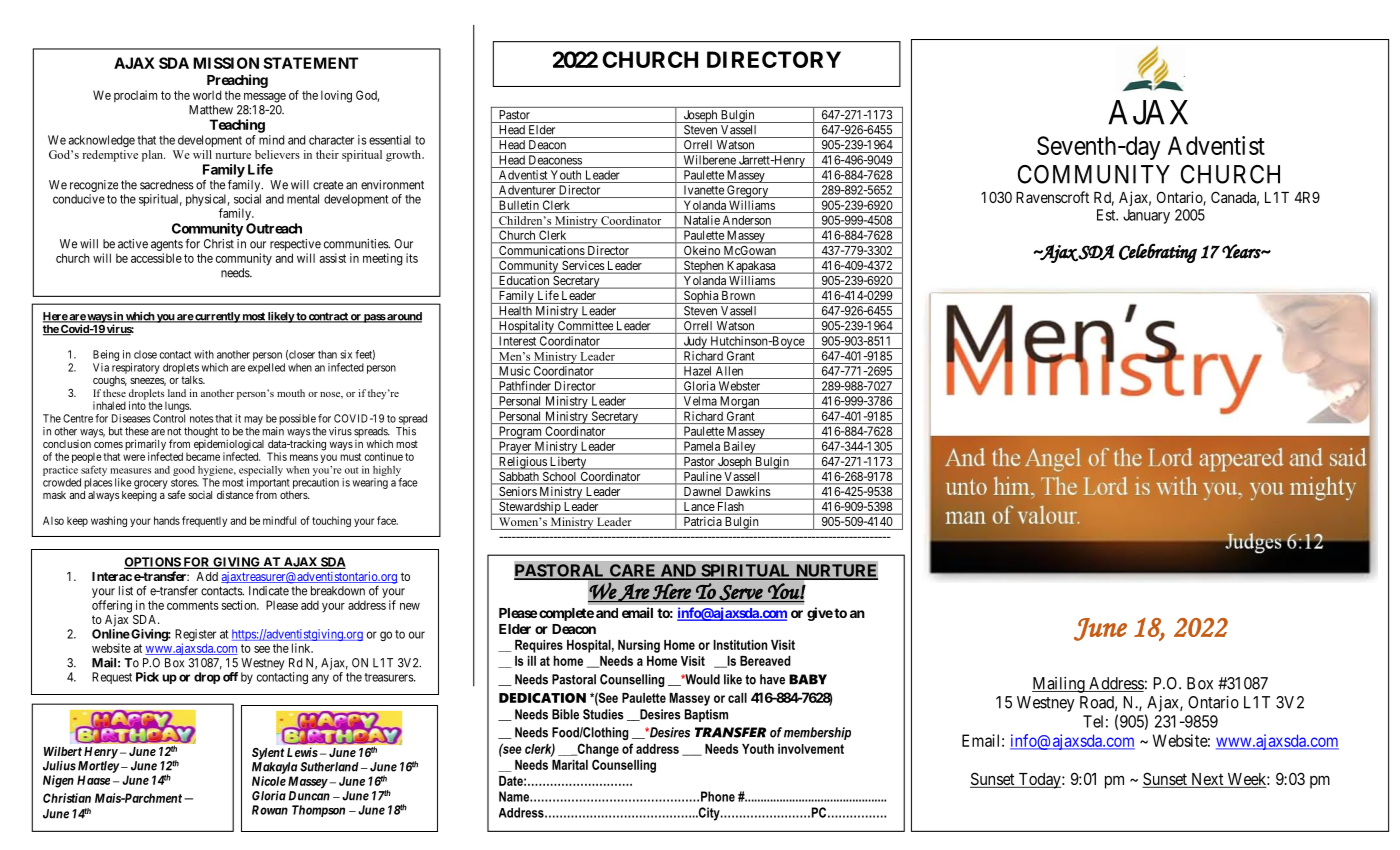 The width and height of the screenshot is (1400, 850). I want to click on frequently, so click(204, 521).
